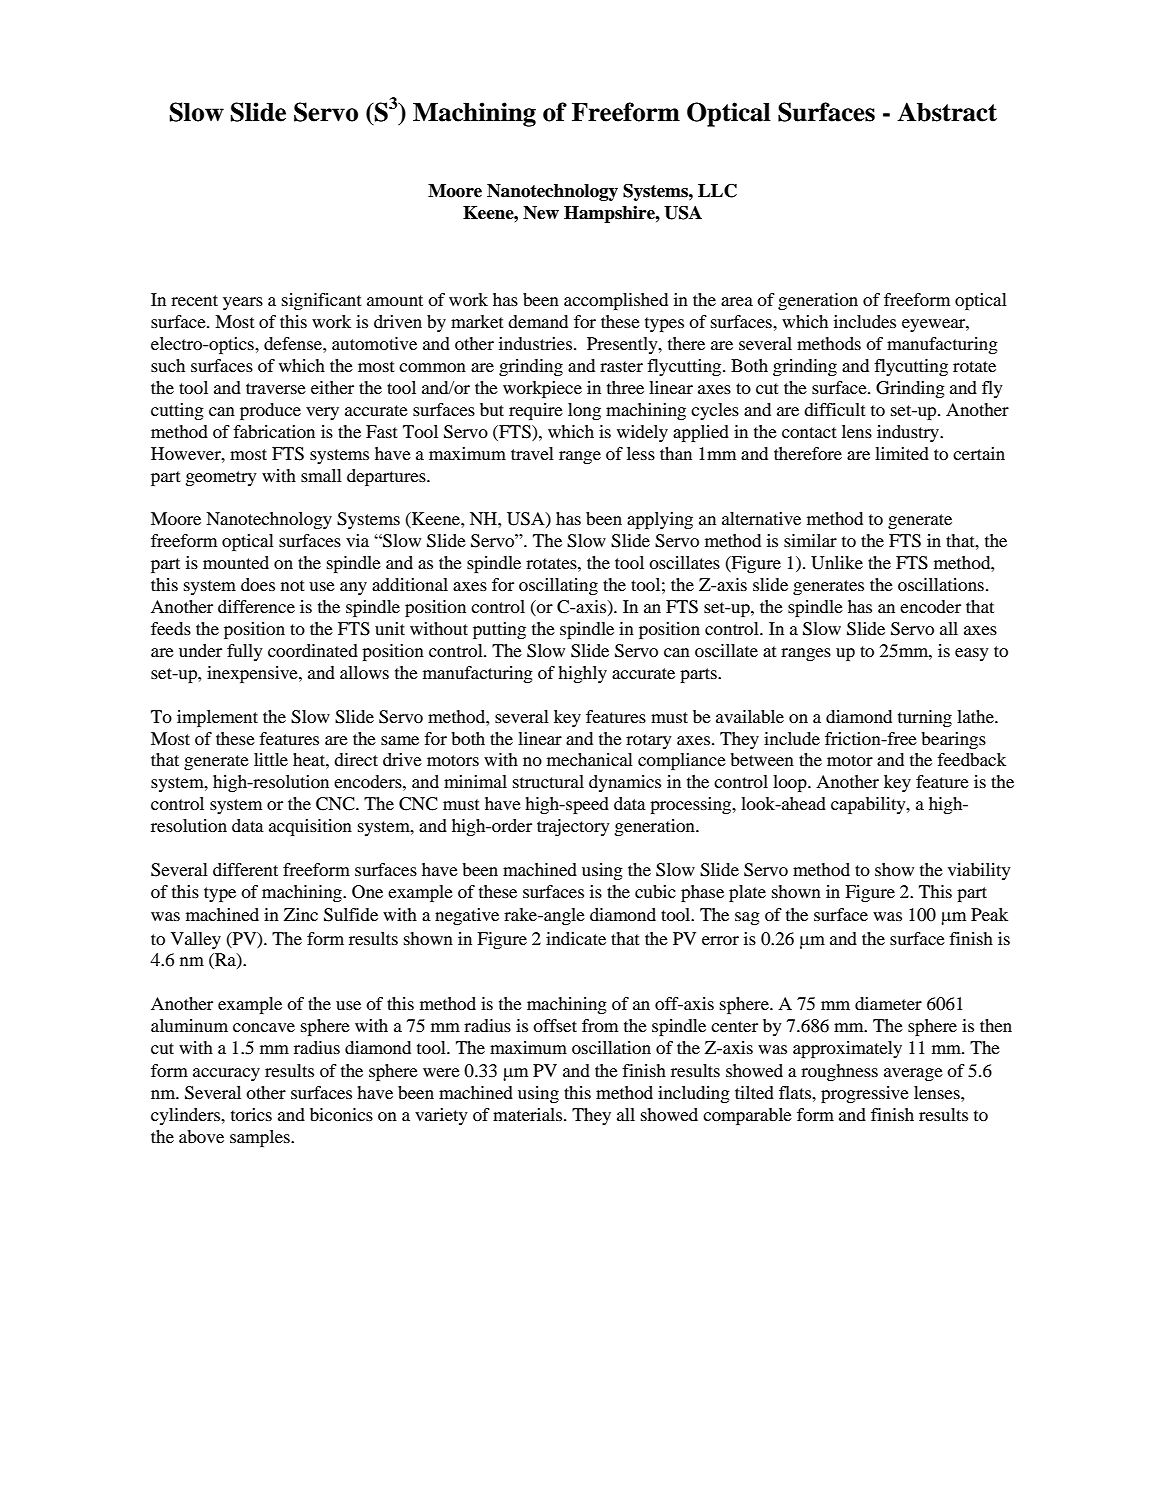 This screenshot has height=1509, width=1166. What do you see at coordinates (573, 827) in the screenshot?
I see `trajectory` at bounding box center [573, 827].
